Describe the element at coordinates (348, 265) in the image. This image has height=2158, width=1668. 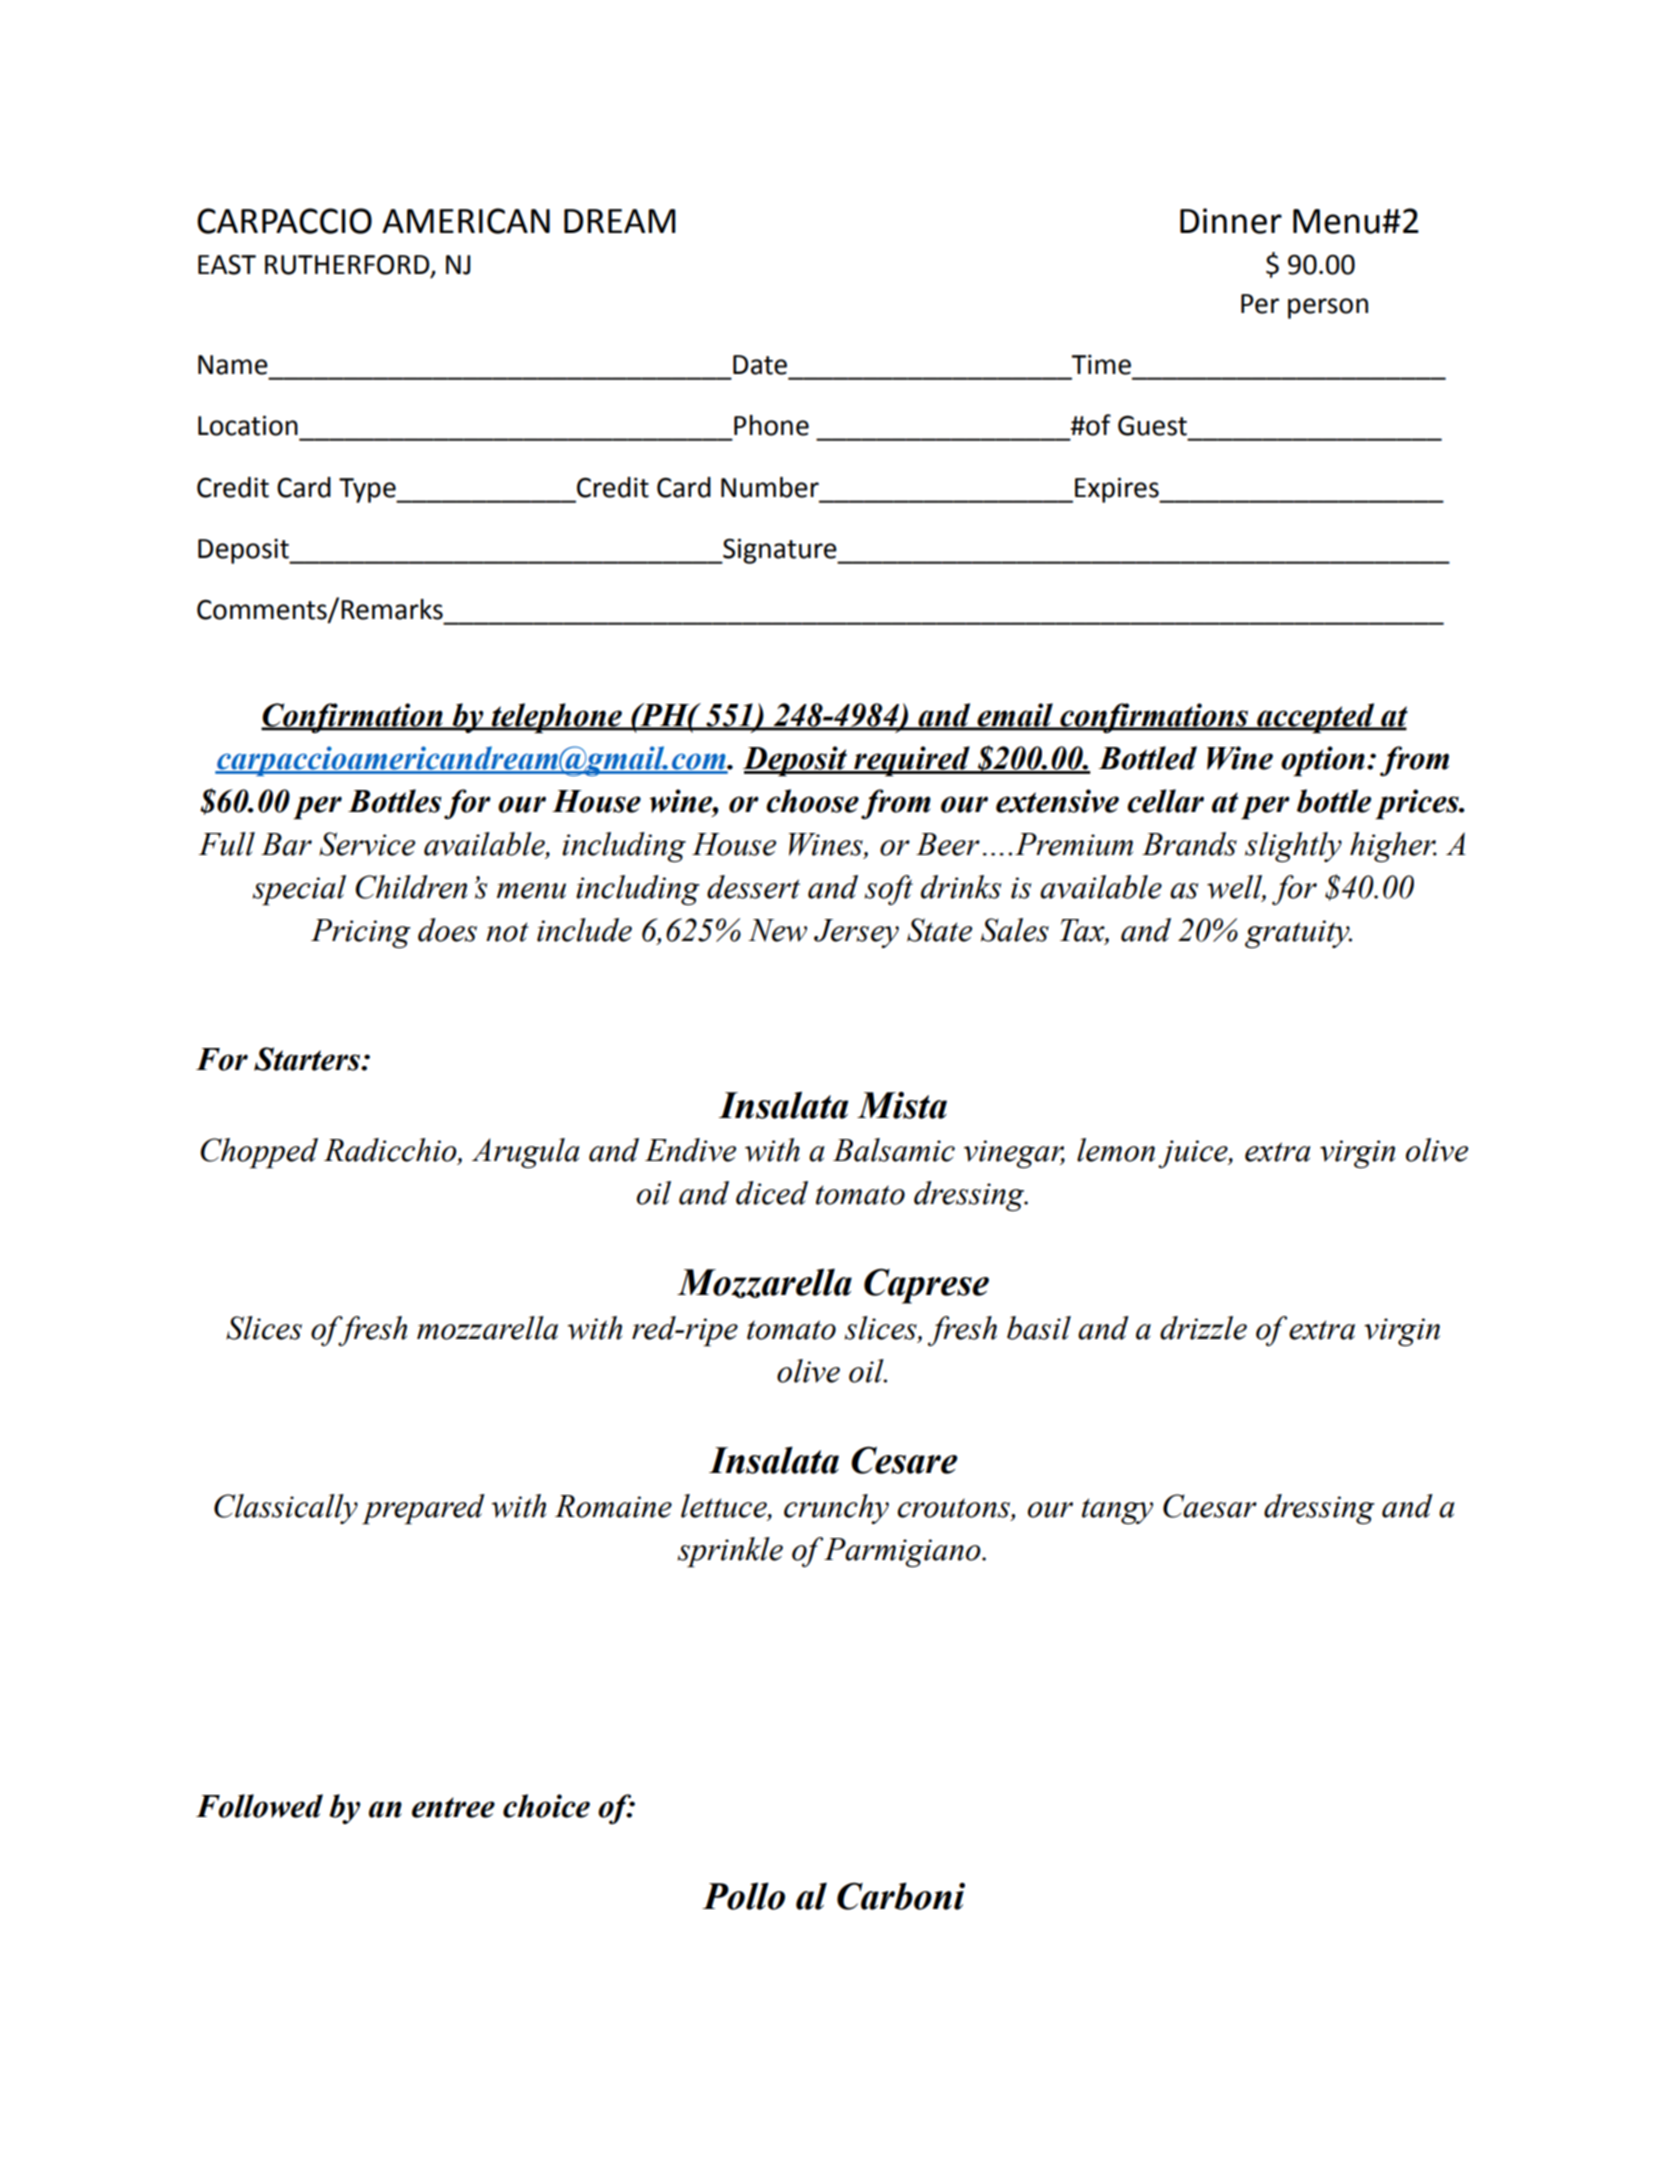
I see `RUTHERFORD` at that location.
